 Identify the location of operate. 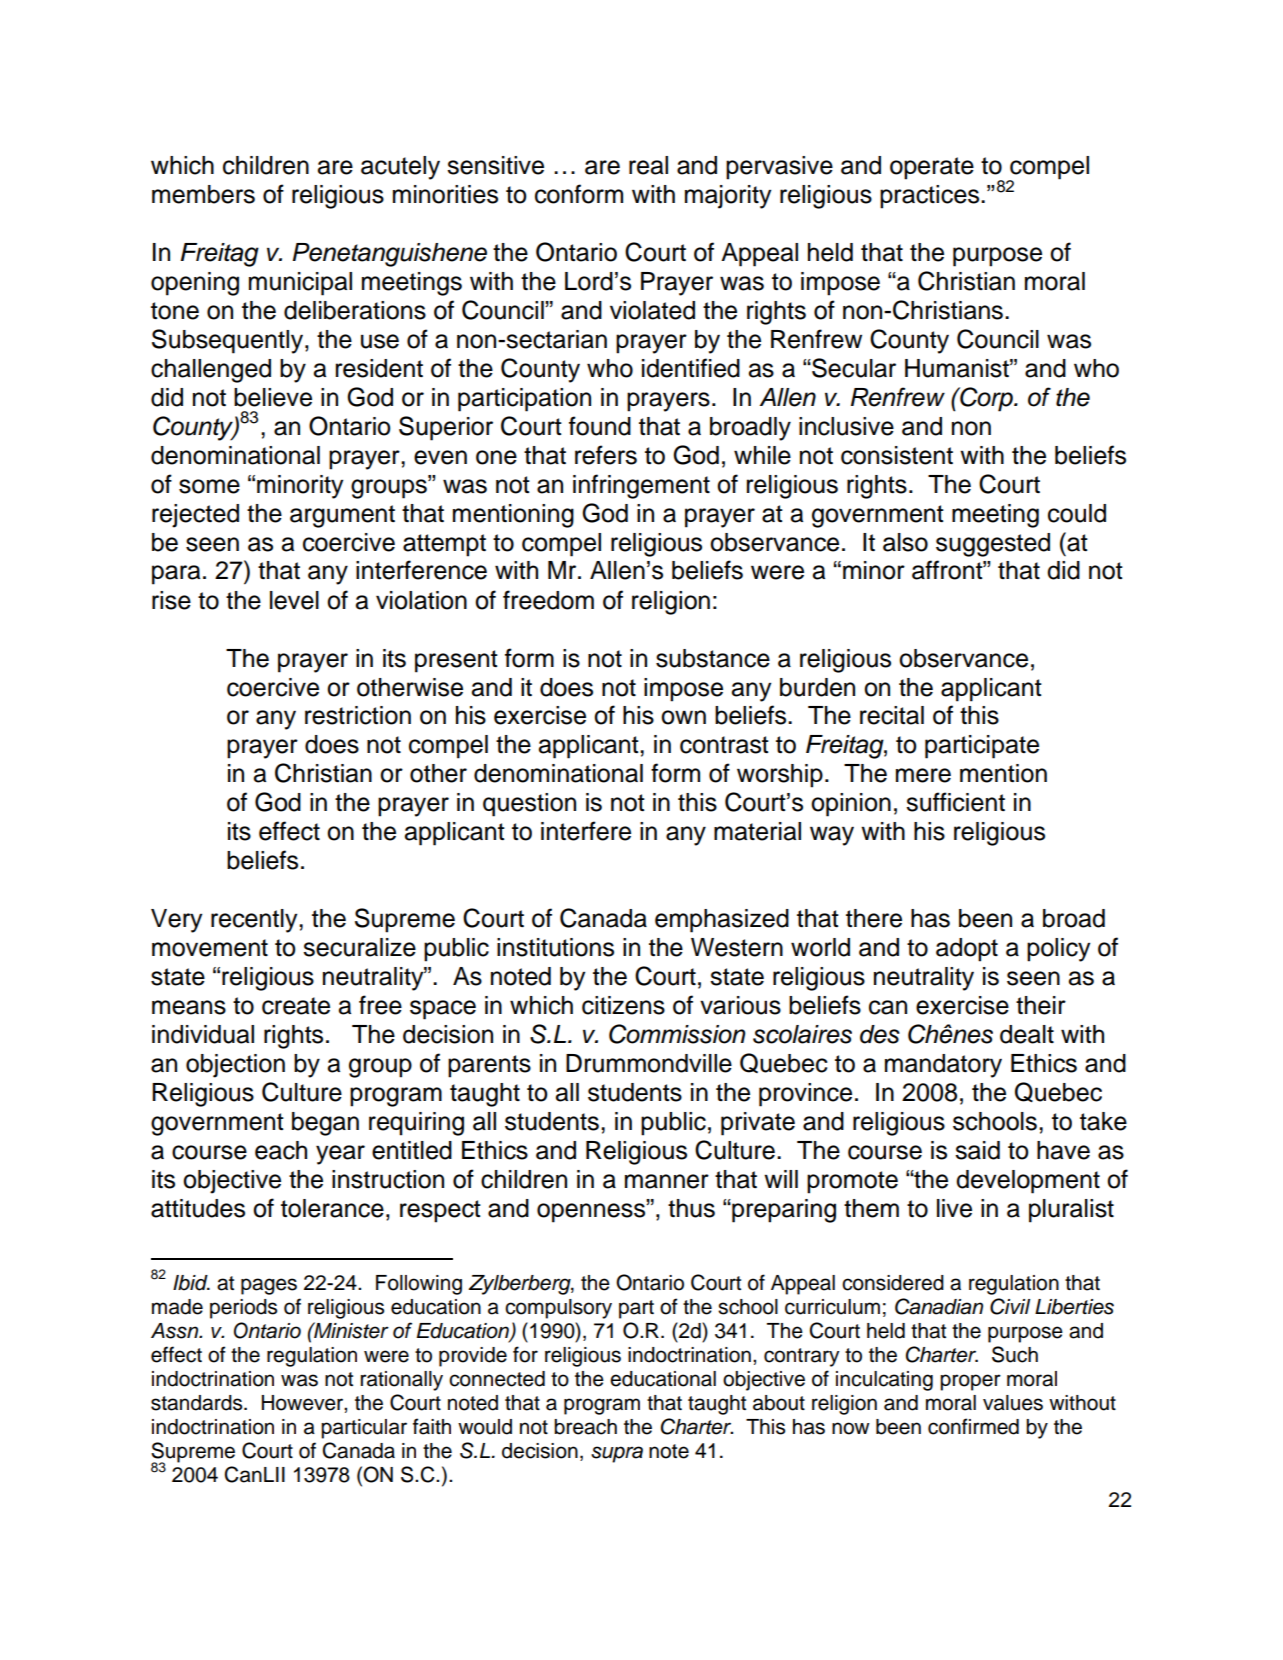
(932, 168).
